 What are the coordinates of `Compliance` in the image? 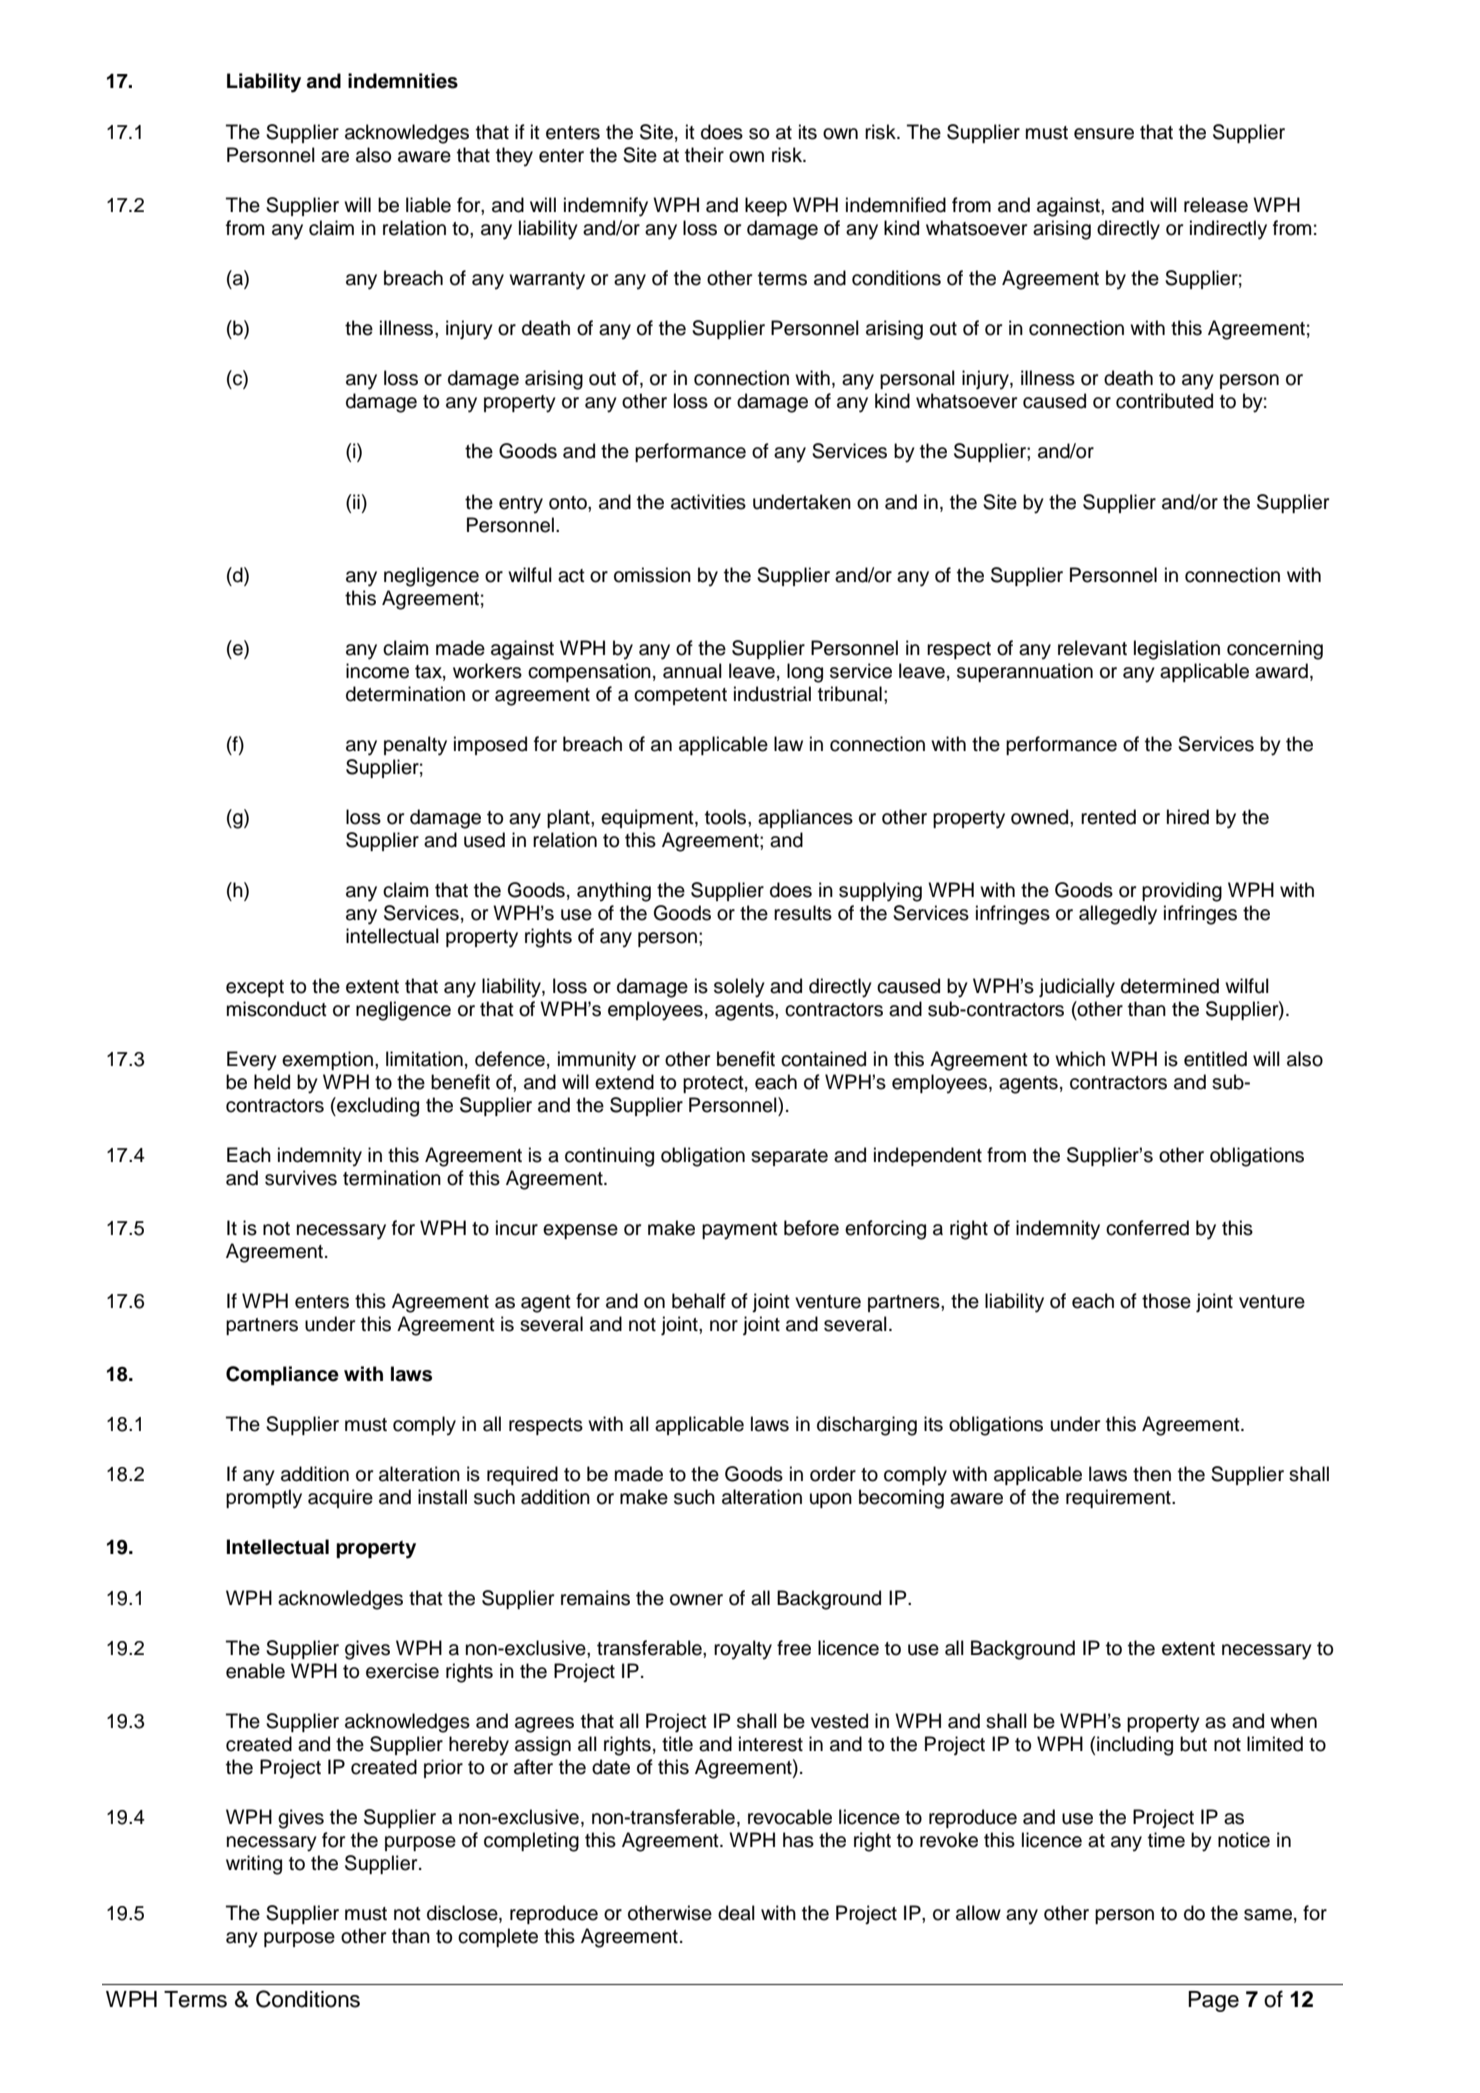 It's located at (282, 1375).
